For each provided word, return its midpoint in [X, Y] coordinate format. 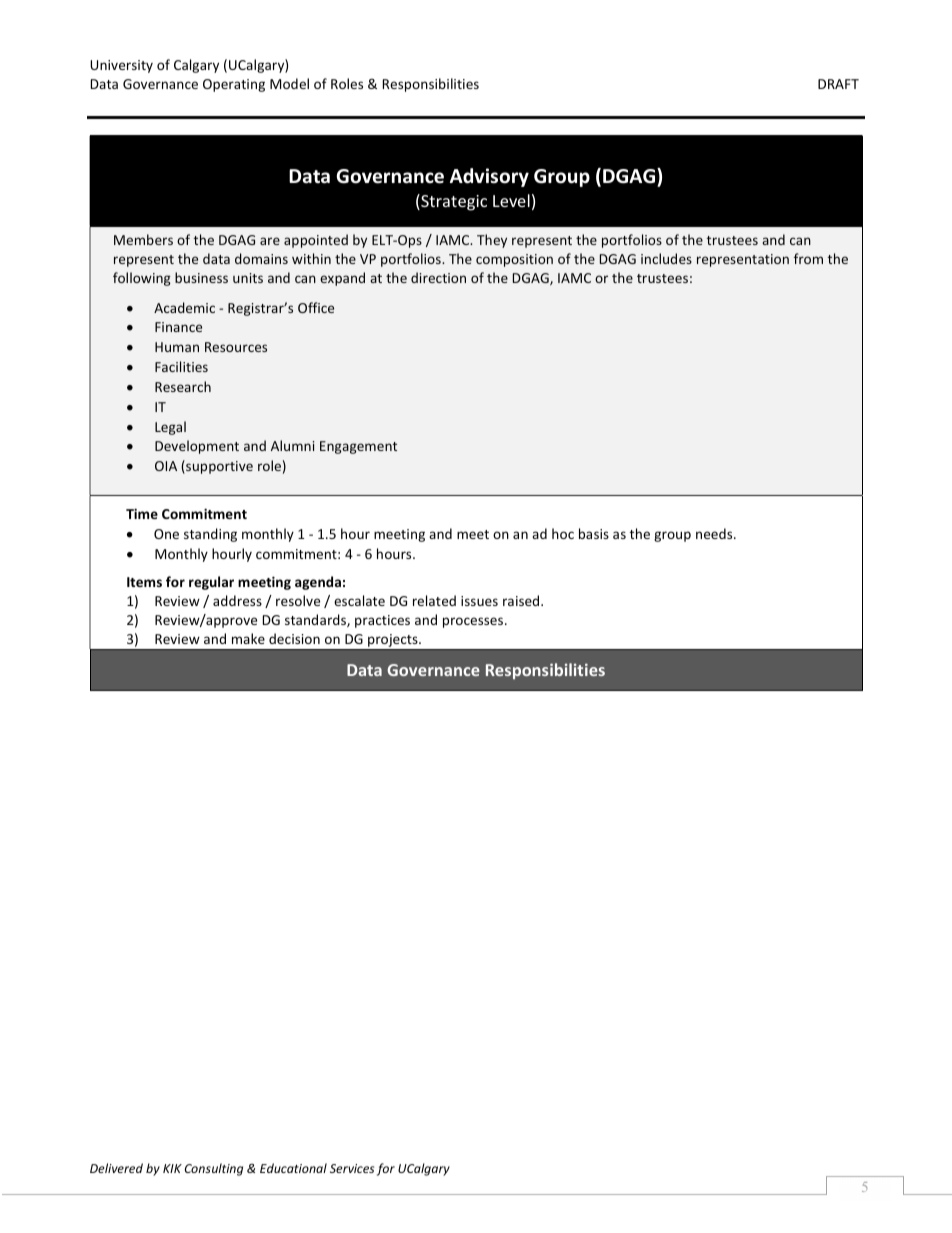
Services [352, 1168]
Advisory [489, 177]
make [248, 638]
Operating [234, 85]
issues [479, 601]
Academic [184, 307]
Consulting [214, 1169]
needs [715, 533]
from [808, 258]
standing [210, 535]
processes [473, 622]
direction [438, 277]
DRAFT [838, 84]
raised [521, 600]
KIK [172, 1168]
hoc [563, 533]
